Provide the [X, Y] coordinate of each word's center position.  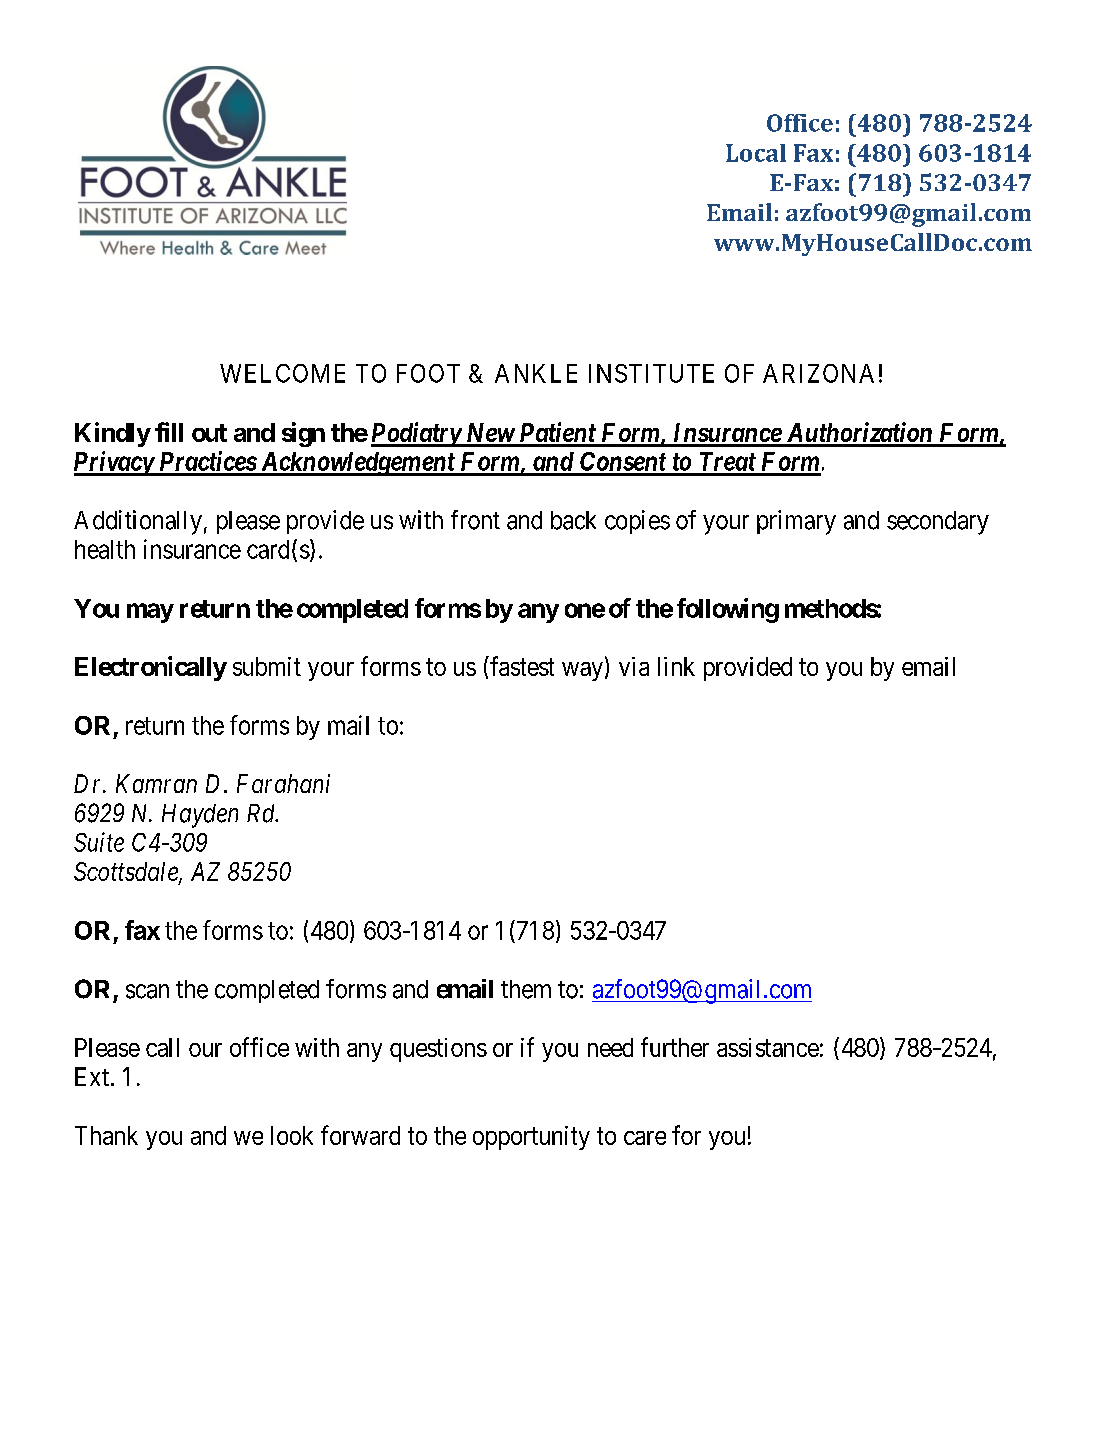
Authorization [859, 434]
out [209, 433]
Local [756, 153]
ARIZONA [818, 373]
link [676, 666]
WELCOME [282, 373]
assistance [768, 1047]
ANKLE [536, 373]
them [526, 989]
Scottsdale [127, 873]
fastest [521, 666]
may [150, 613]
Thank [106, 1135]
